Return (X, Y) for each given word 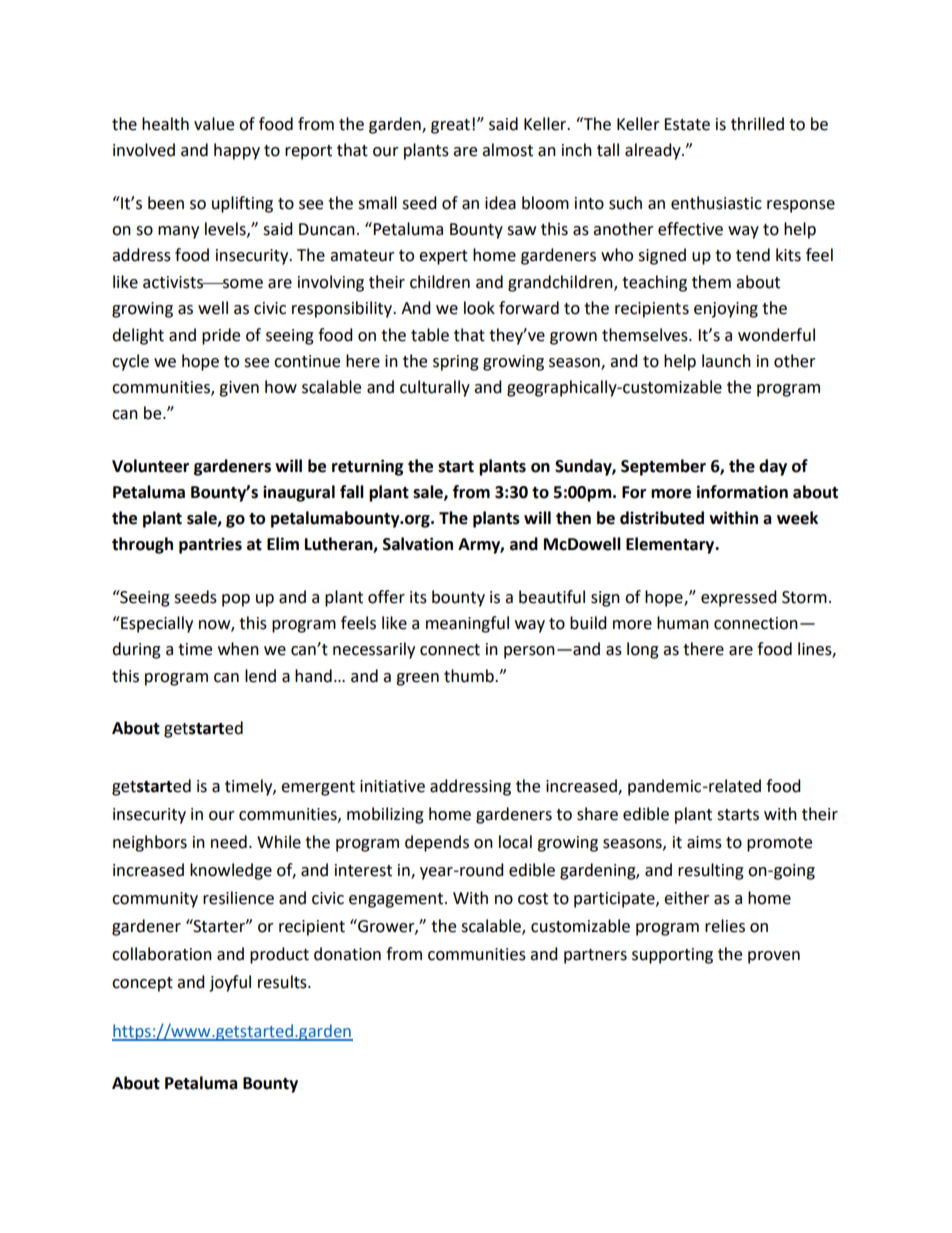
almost (507, 150)
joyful (230, 983)
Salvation (418, 544)
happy (237, 151)
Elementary (671, 545)
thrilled (757, 124)
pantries (210, 545)
